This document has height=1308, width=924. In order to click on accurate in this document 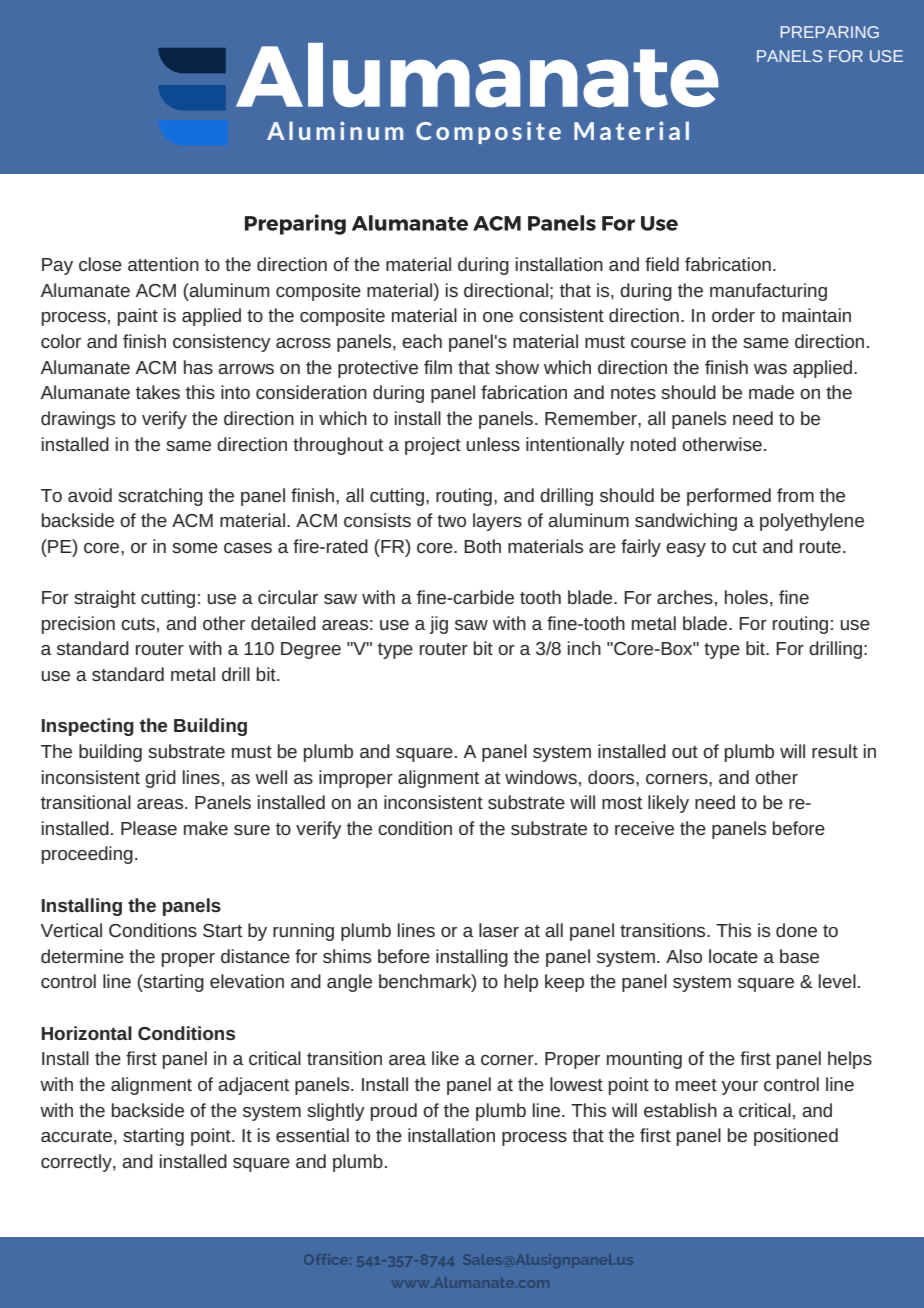, I will do `click(76, 1136)`.
